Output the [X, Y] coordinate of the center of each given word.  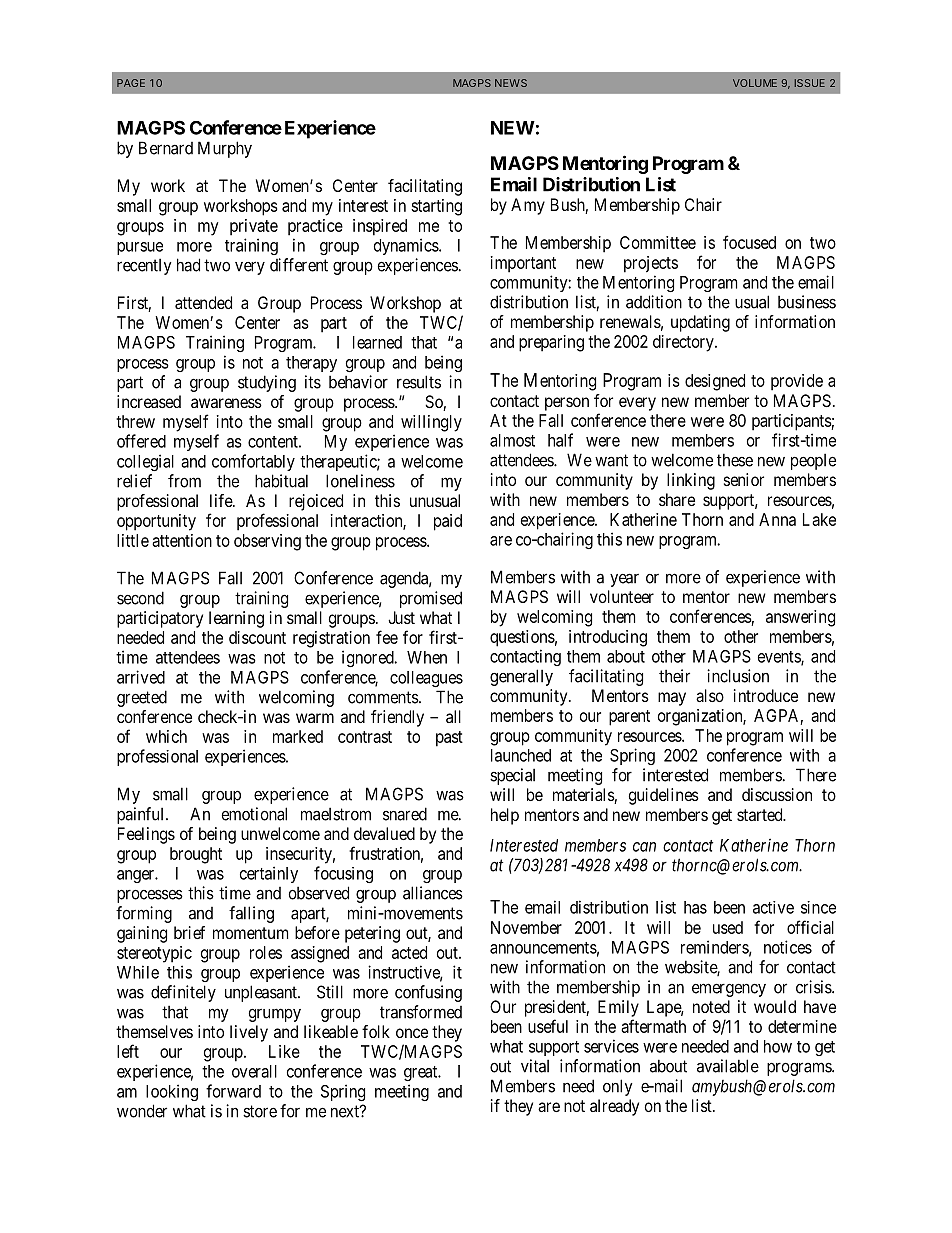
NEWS [511, 83]
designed [715, 382]
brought [196, 855]
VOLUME [755, 83]
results [419, 382]
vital [535, 1066]
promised [431, 599]
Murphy [225, 149]
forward [233, 1091]
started [761, 814]
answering [800, 618]
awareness [226, 403]
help [505, 816]
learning [236, 619]
